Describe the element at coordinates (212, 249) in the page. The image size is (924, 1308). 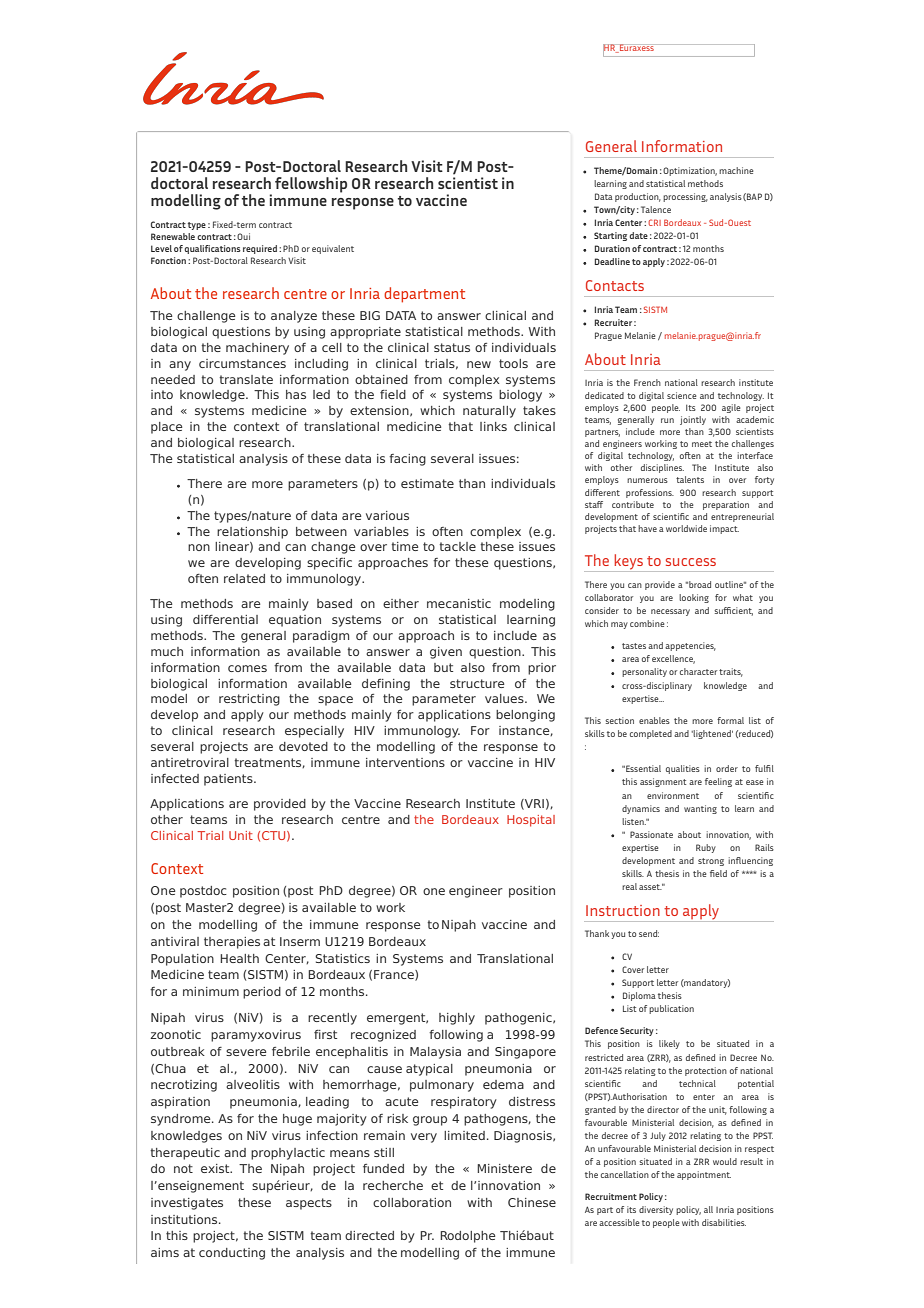
I see `qualifications` at that location.
